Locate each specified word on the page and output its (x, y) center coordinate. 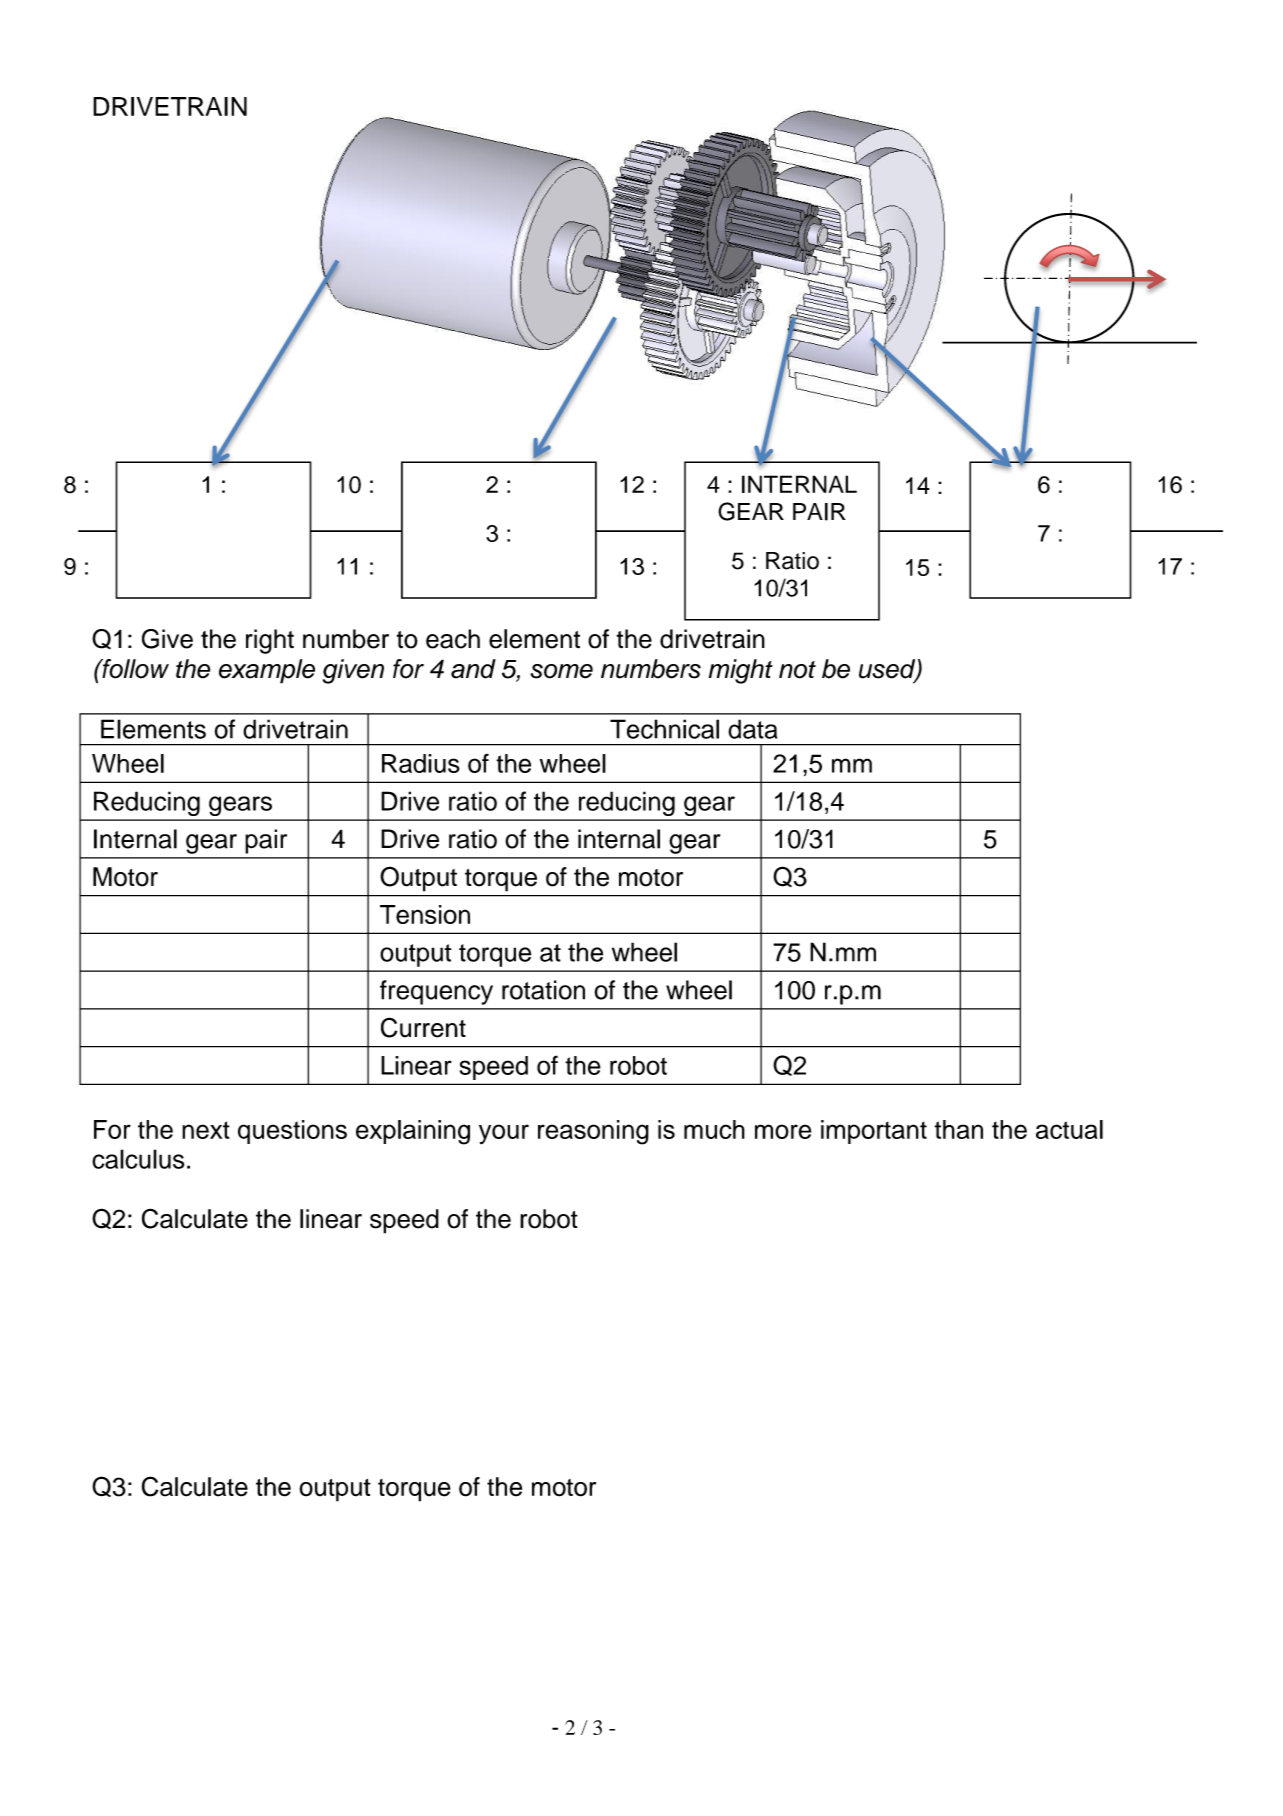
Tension (425, 914)
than (958, 1129)
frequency (436, 992)
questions (292, 1132)
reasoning (593, 1132)
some (561, 671)
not (797, 670)
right (270, 641)
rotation (543, 990)
